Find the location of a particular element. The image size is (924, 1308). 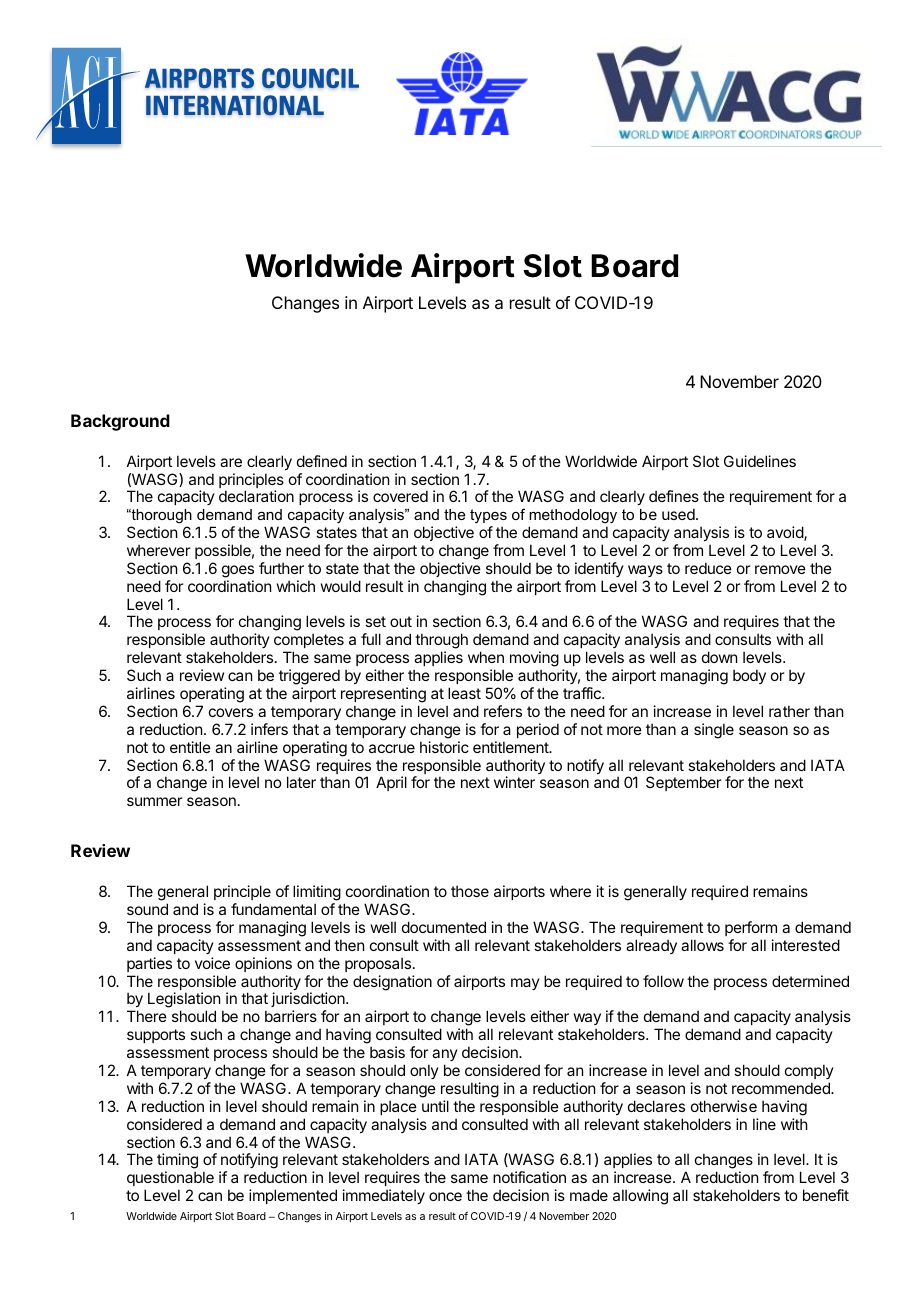

comply is located at coordinates (809, 1071).
